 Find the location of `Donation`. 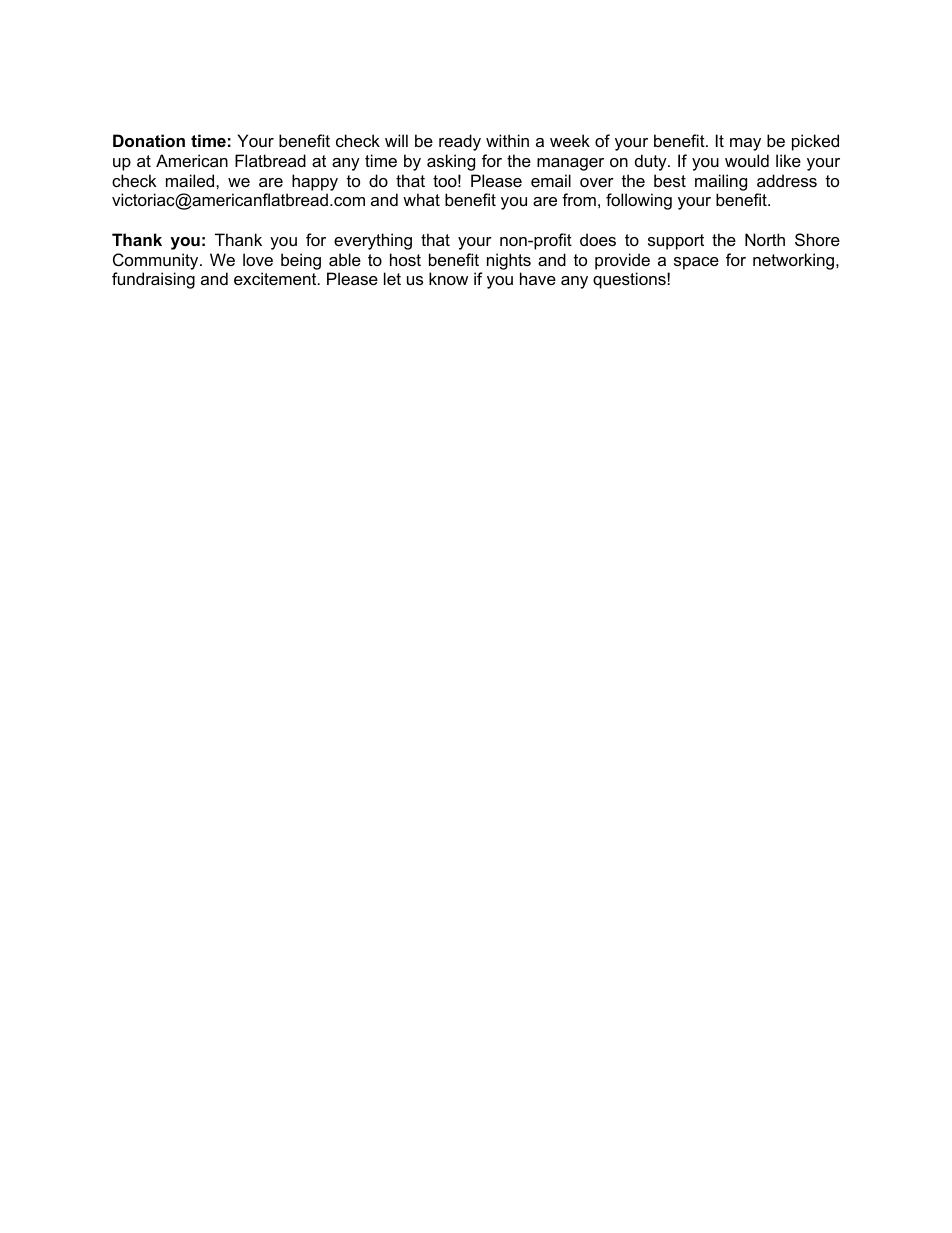

Donation is located at coordinates (149, 140).
